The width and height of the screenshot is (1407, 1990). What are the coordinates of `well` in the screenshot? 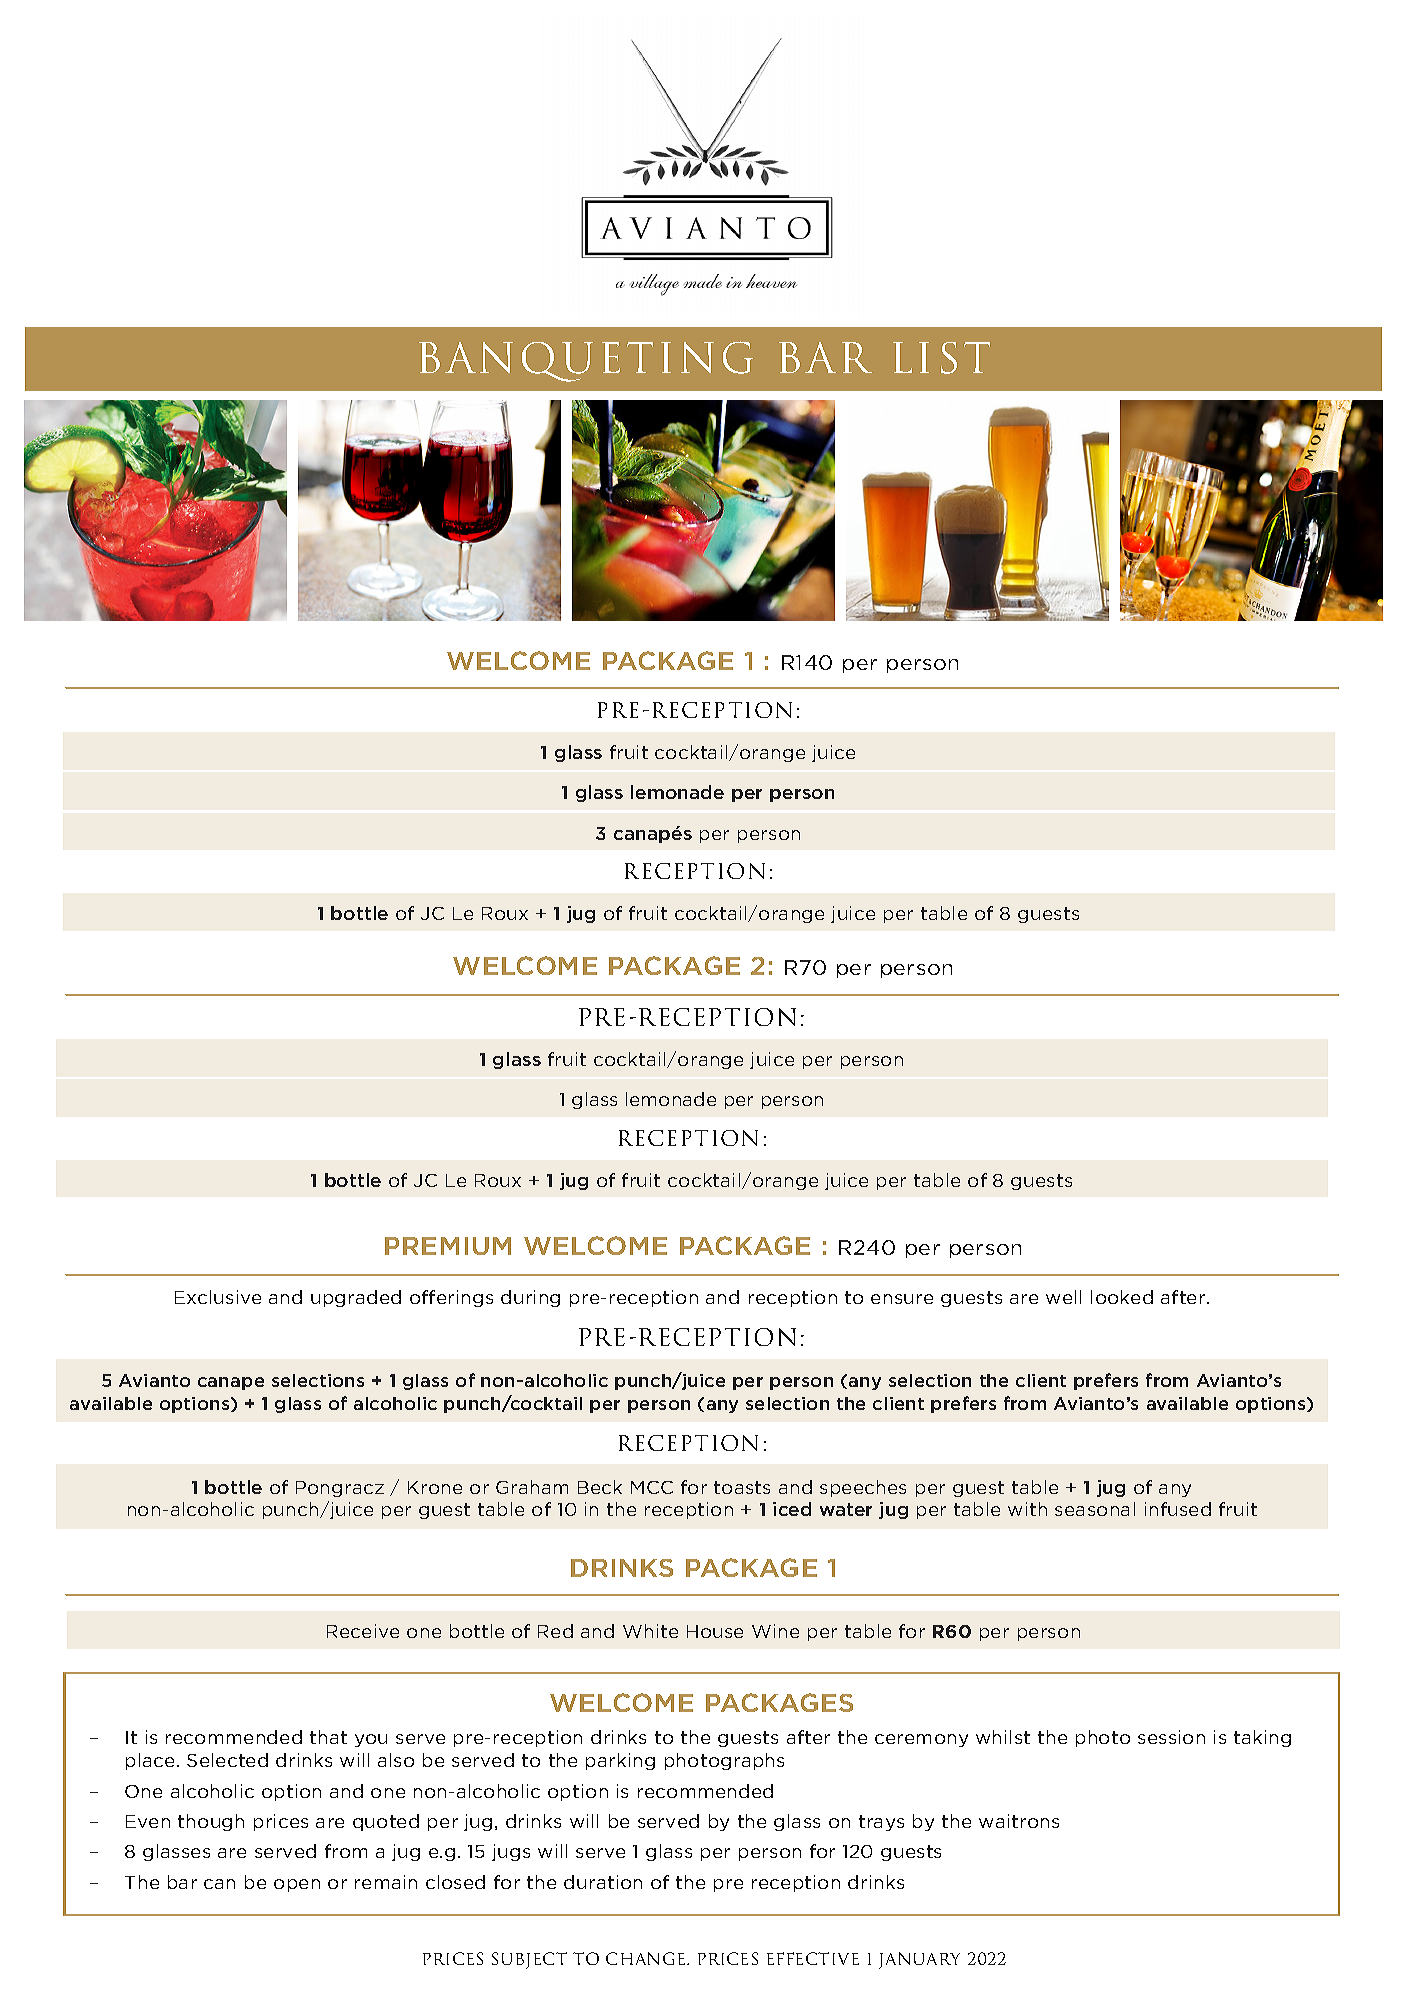 It's located at (1063, 1297).
